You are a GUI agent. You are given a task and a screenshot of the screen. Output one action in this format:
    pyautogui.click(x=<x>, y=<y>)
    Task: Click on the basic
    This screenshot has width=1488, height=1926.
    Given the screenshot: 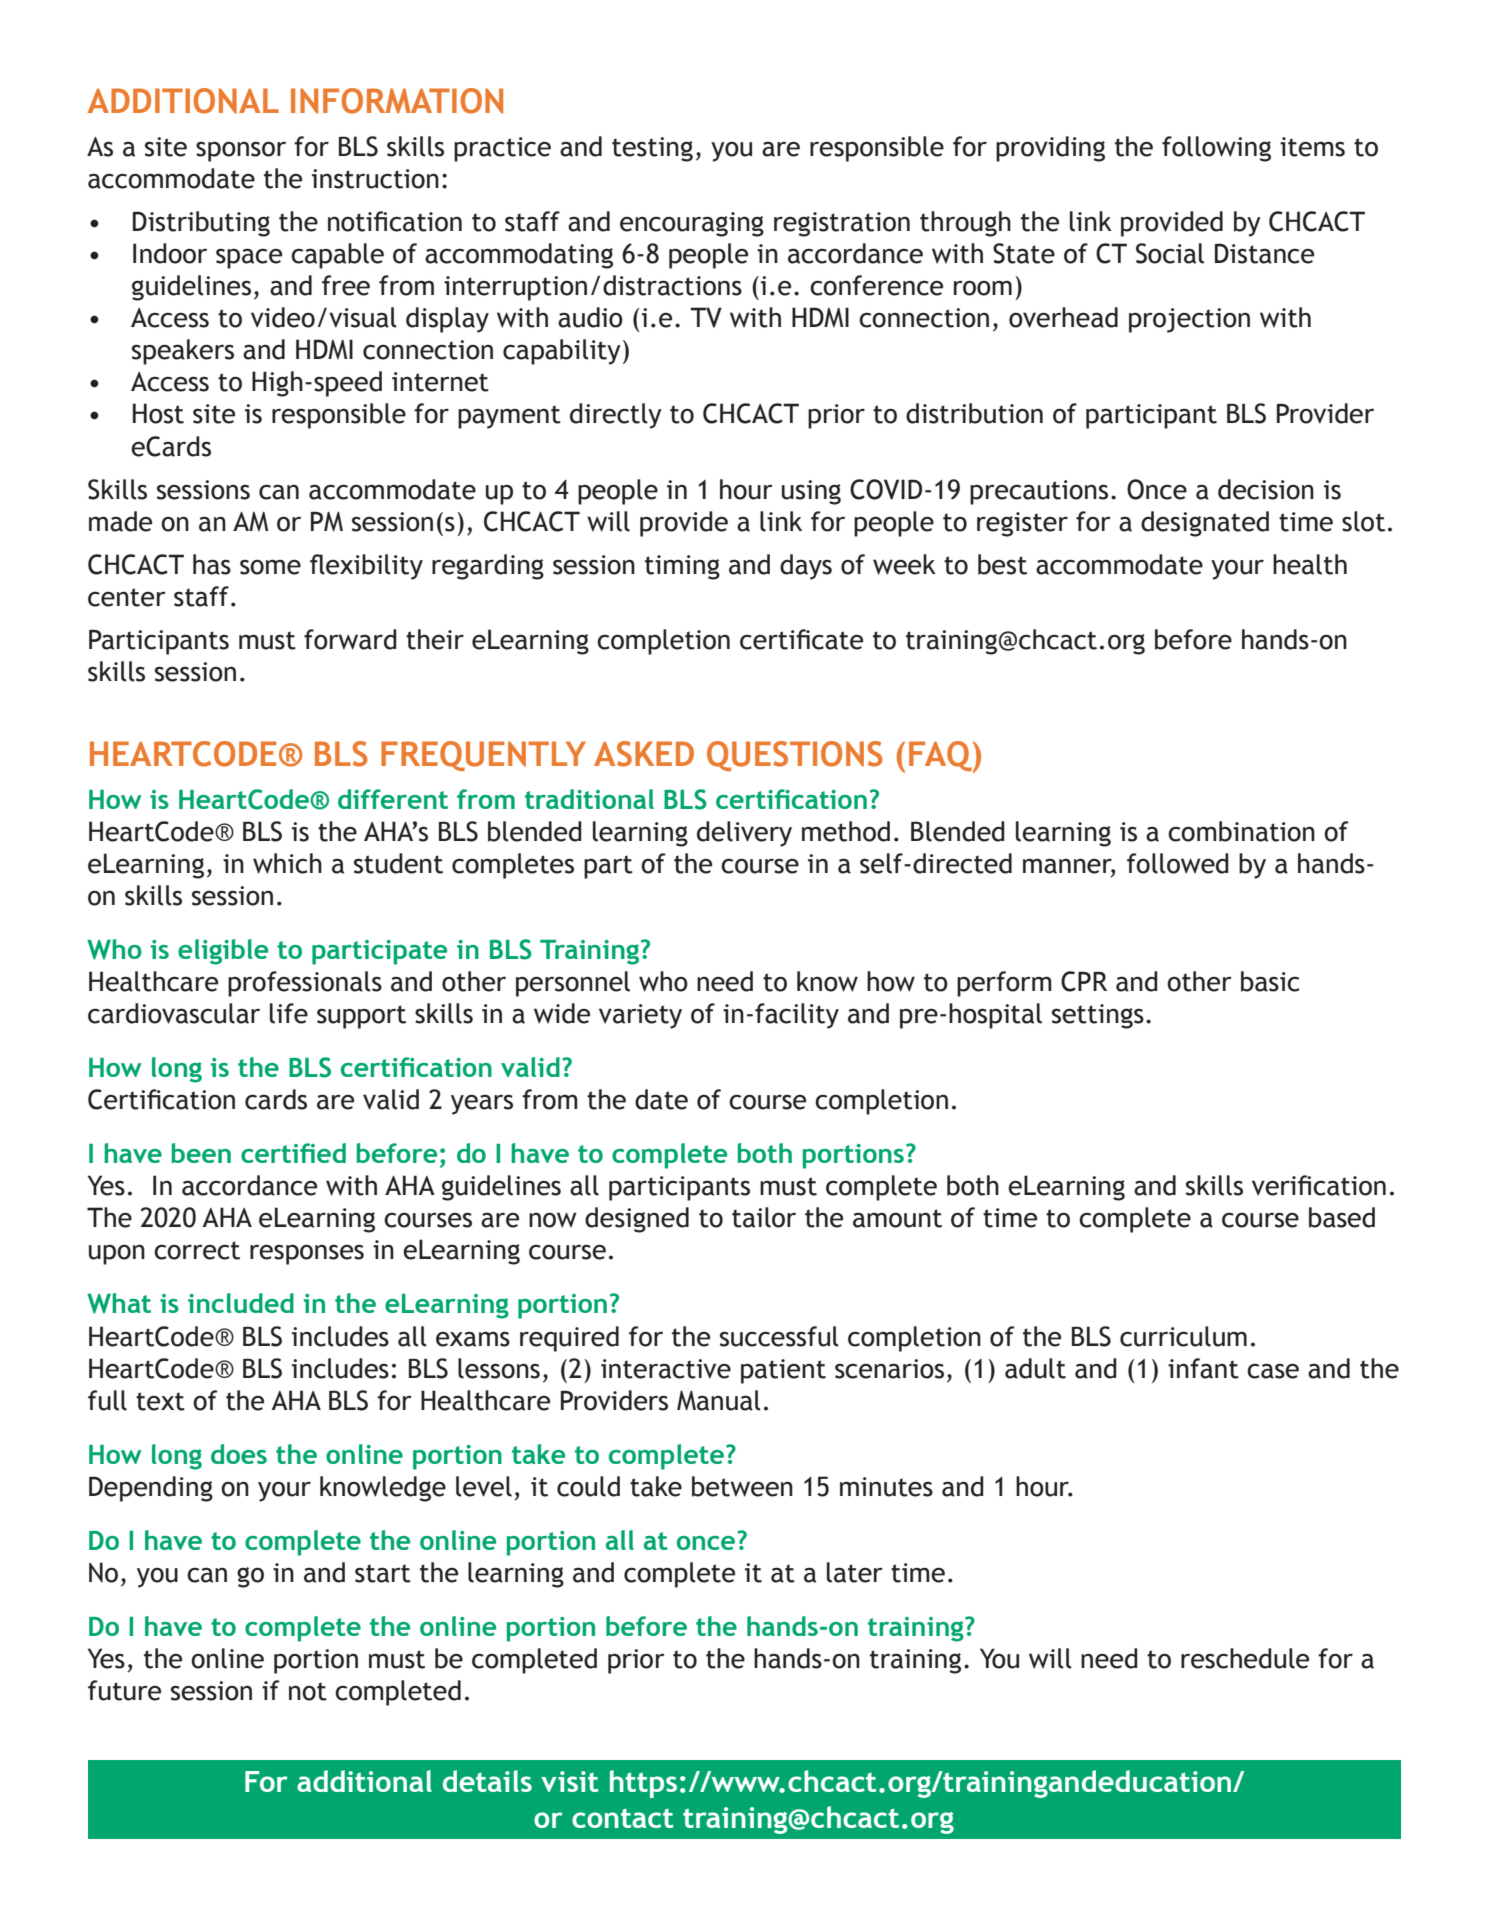 What is the action you would take?
    pyautogui.click(x=1270, y=981)
